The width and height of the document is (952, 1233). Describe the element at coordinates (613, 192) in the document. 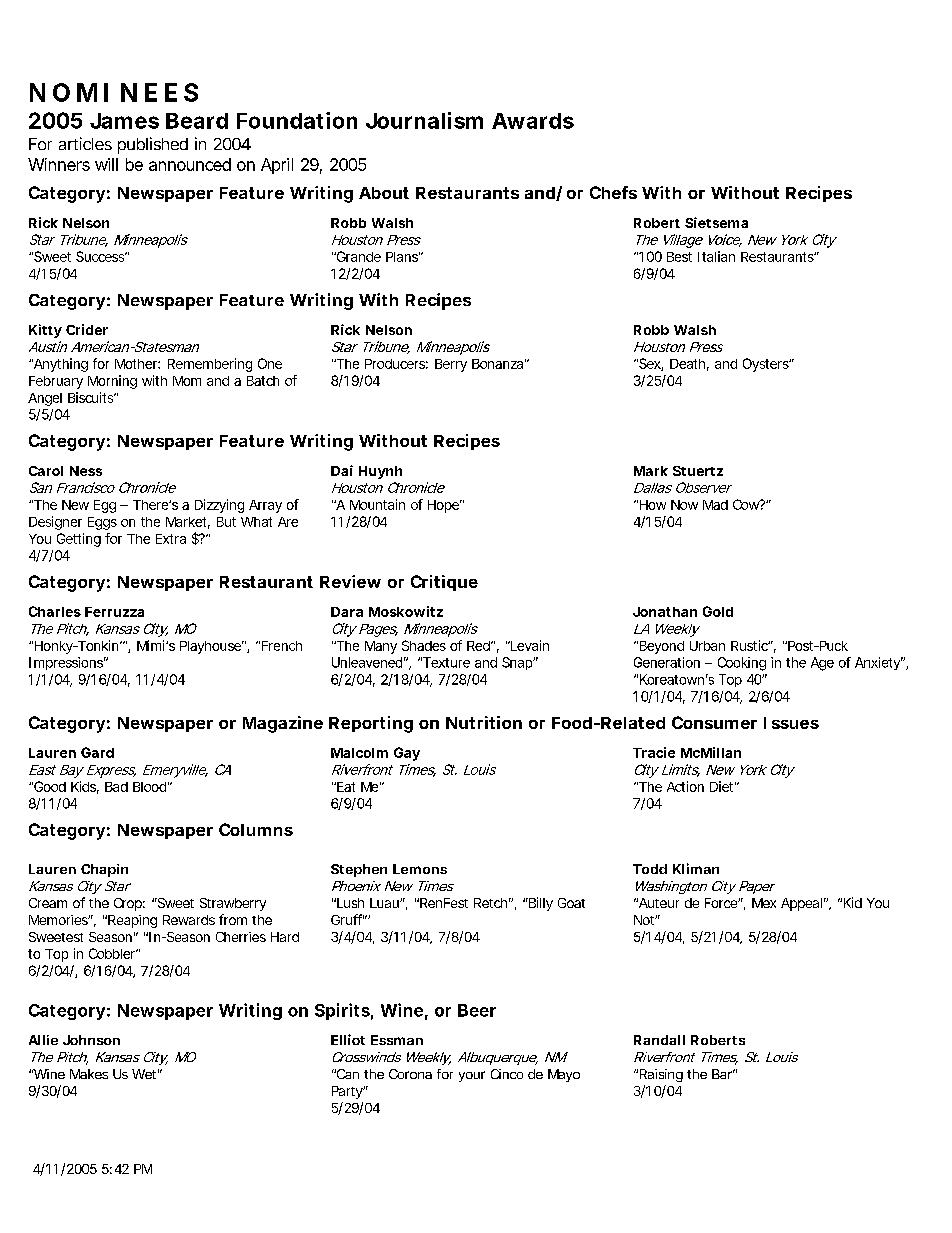

I see `Chefs` at that location.
